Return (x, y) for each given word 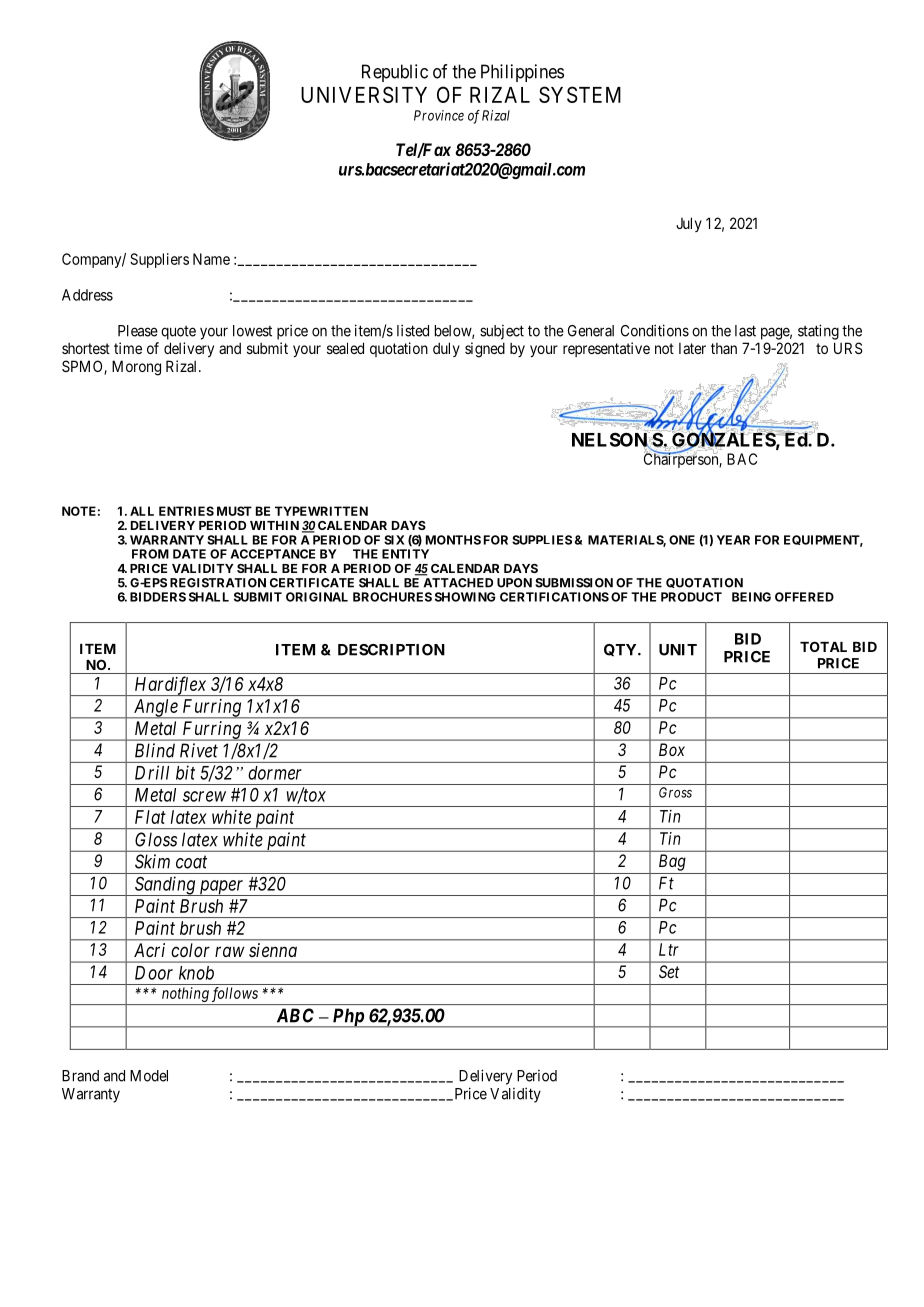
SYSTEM (580, 94)
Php (348, 1018)
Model (149, 1076)
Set (669, 971)
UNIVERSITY (364, 94)
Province (439, 115)
